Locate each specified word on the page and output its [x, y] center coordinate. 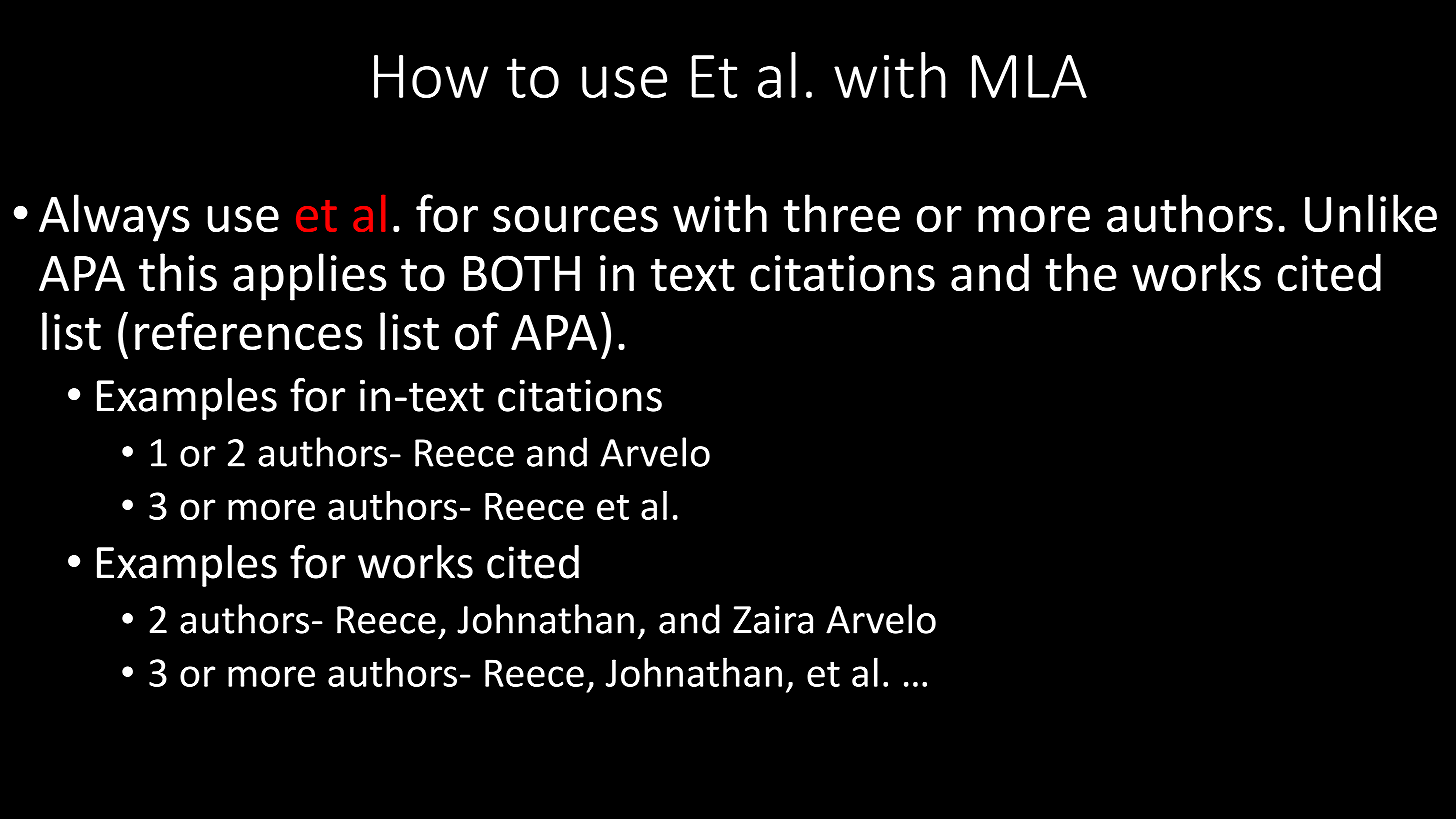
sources [575, 219]
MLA [1029, 76]
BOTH [522, 273]
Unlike [1371, 213]
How [431, 76]
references [249, 331]
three [841, 213]
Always [114, 218]
